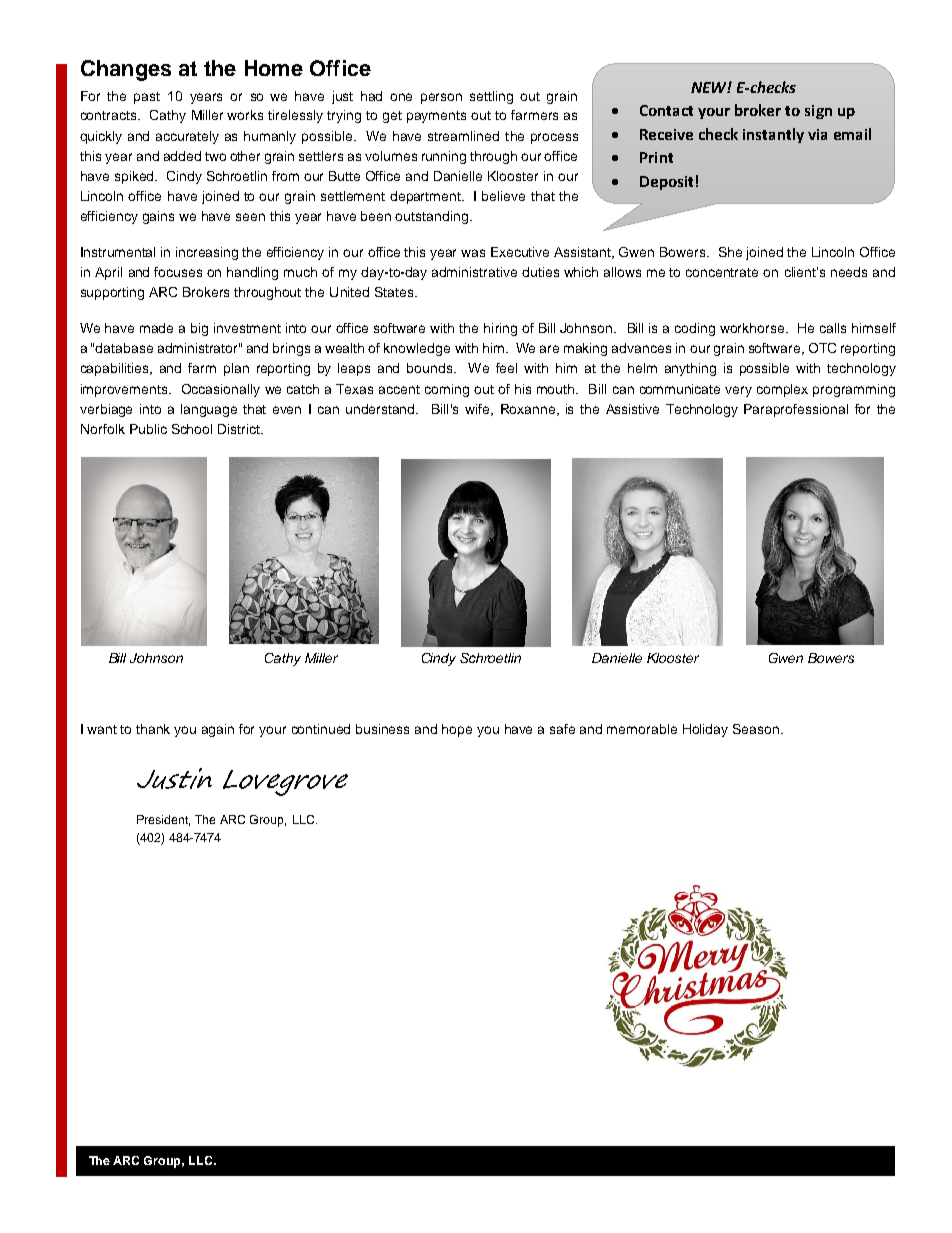 The image size is (952, 1233). I want to click on again, so click(218, 730).
